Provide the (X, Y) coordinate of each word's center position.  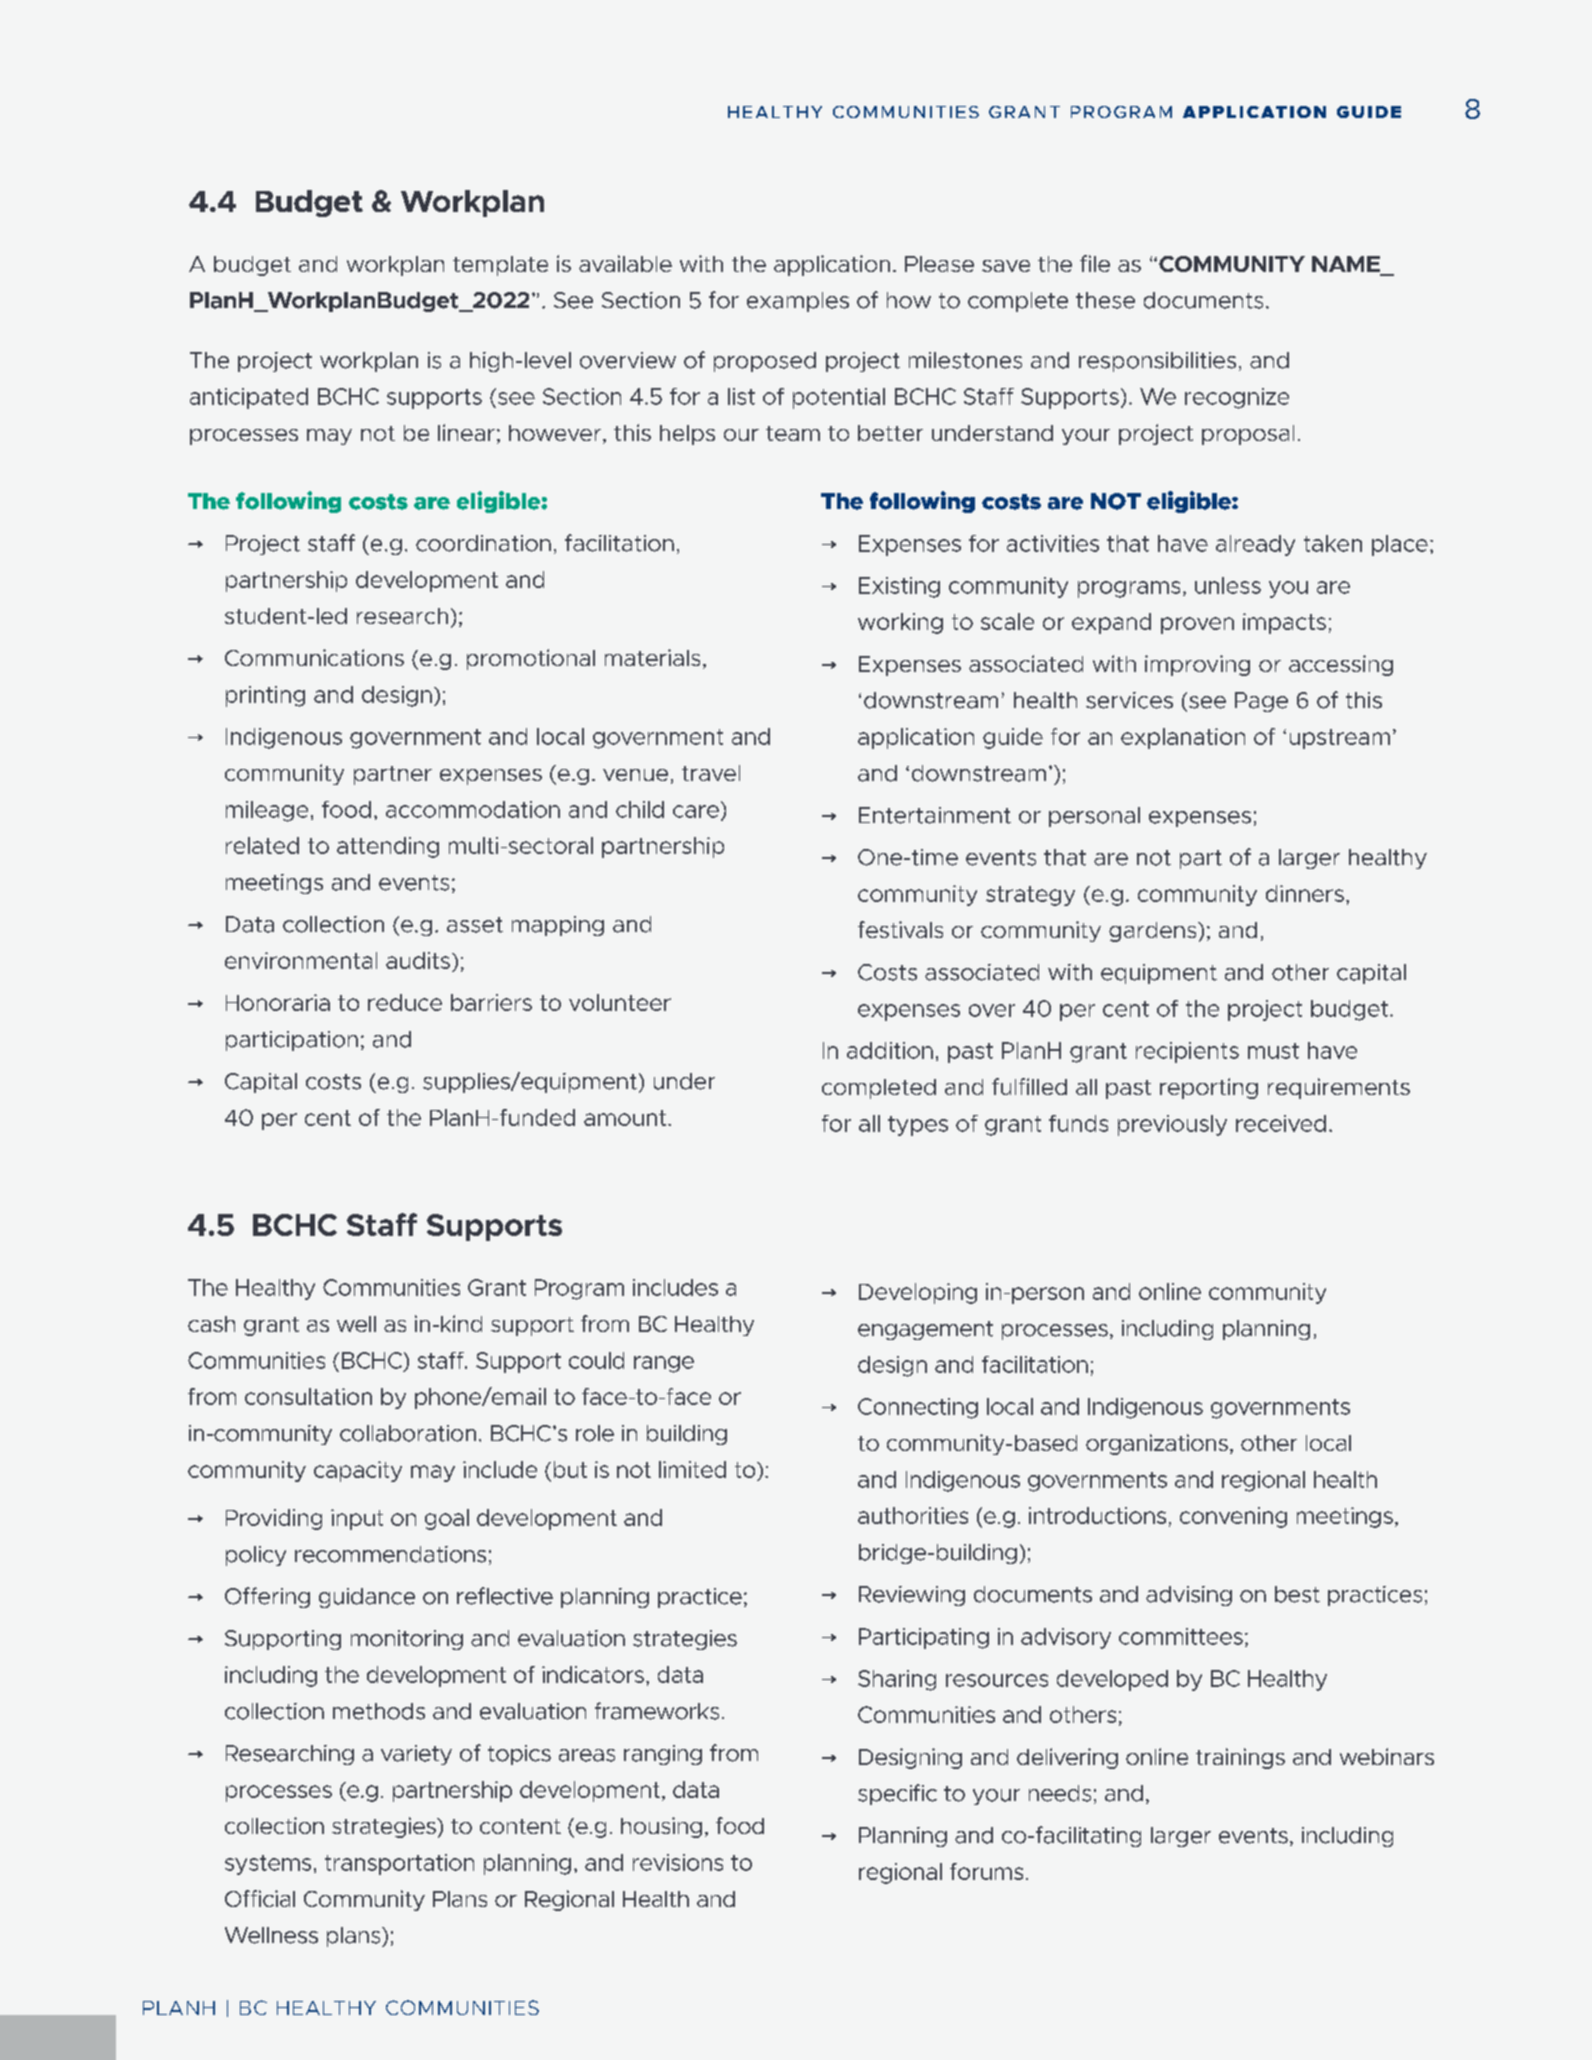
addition (890, 1050)
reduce (405, 1002)
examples (798, 302)
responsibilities (1157, 362)
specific (897, 1794)
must (1273, 1051)
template (500, 266)
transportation (399, 1864)
